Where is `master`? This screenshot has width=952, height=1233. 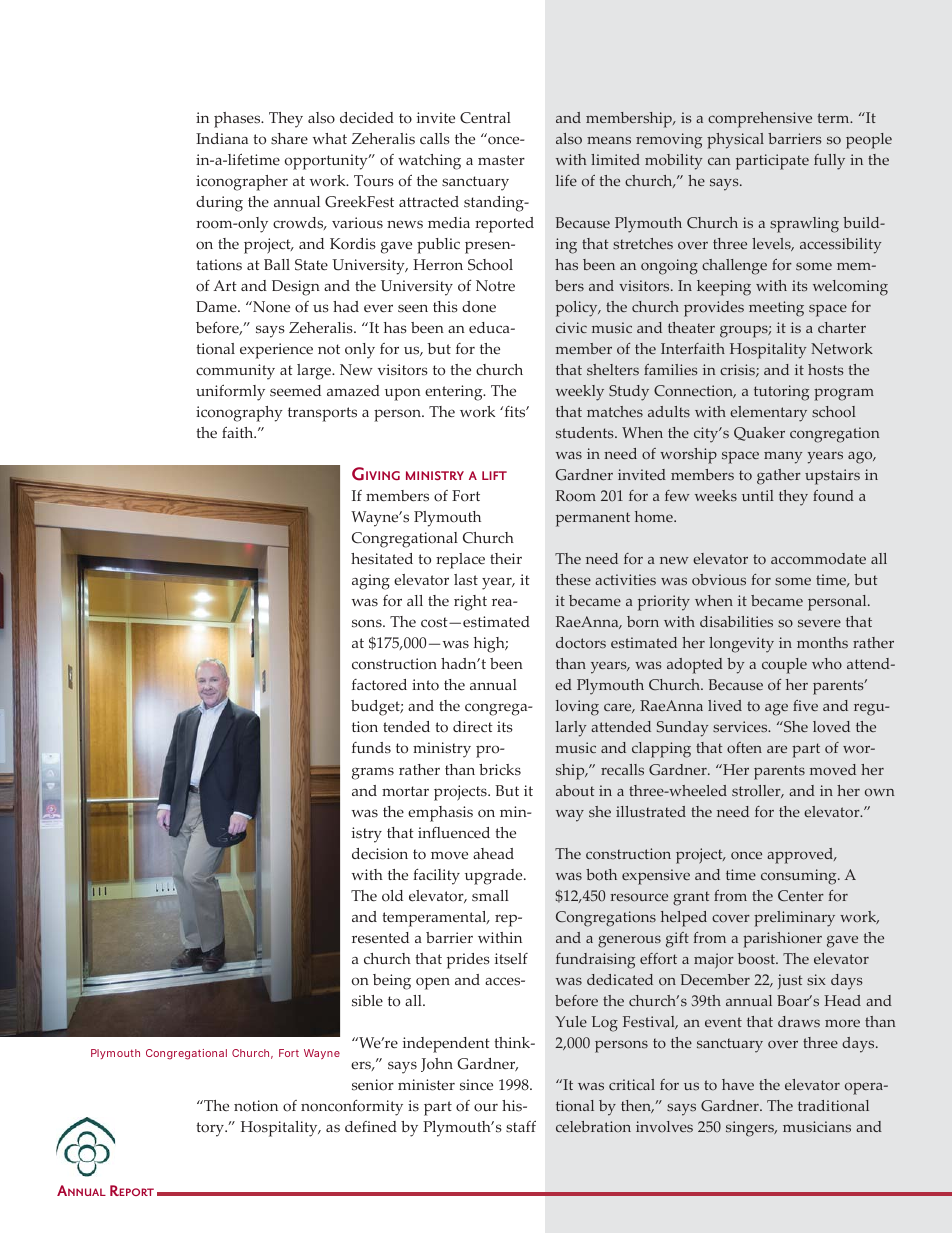 master is located at coordinates (501, 160).
